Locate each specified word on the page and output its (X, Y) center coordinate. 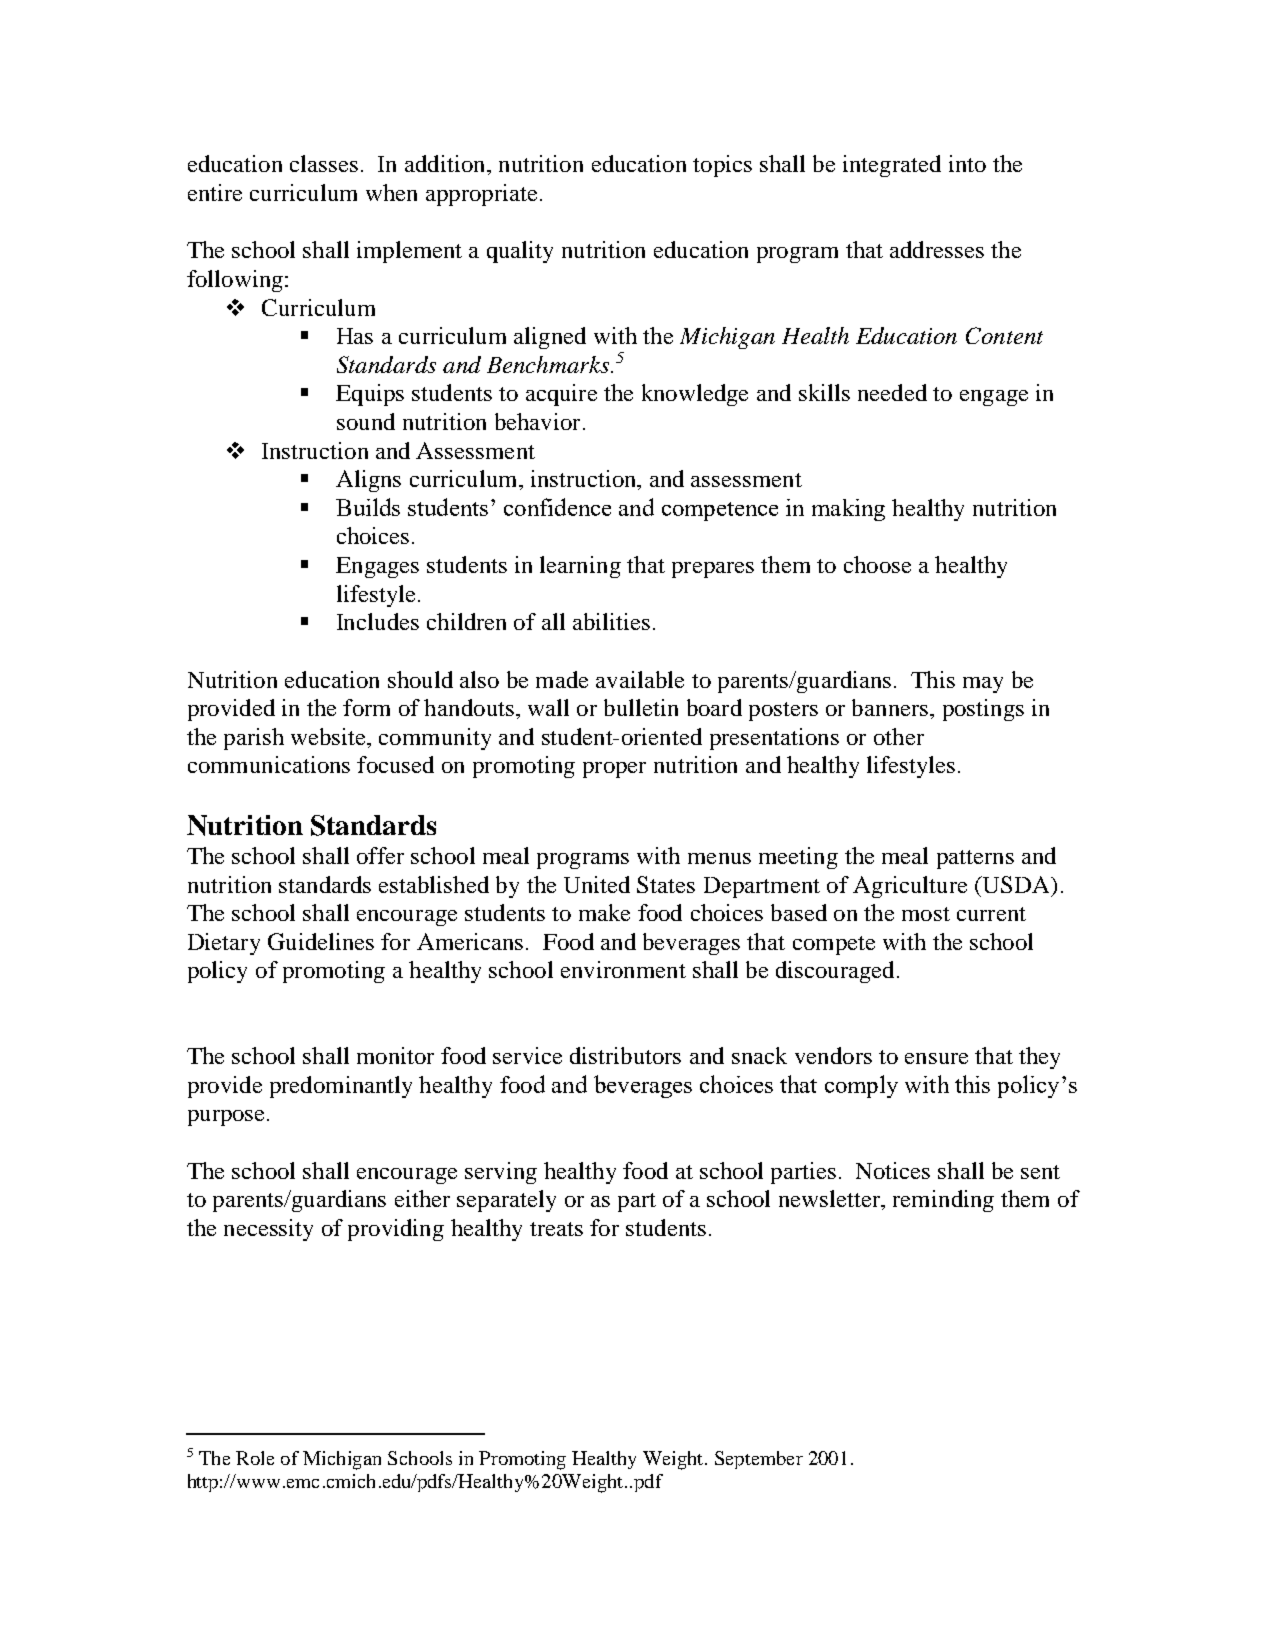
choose (877, 564)
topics (722, 166)
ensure (936, 1058)
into (967, 163)
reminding (943, 1201)
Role (255, 1458)
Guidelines (321, 941)
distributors (625, 1055)
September (759, 1460)
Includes (378, 621)
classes (324, 163)
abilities (611, 621)
